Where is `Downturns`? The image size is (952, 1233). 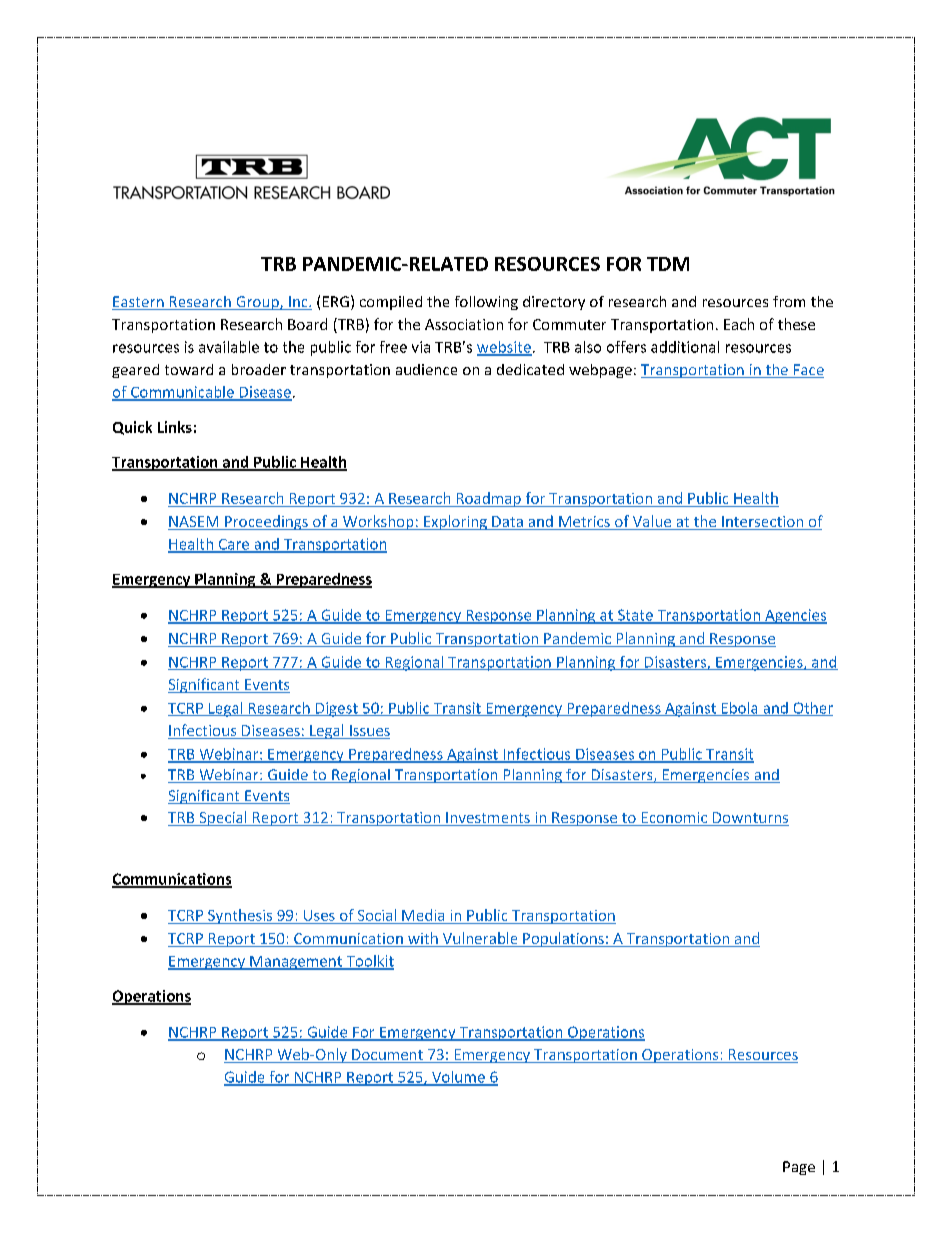 Downturns is located at coordinates (750, 819).
